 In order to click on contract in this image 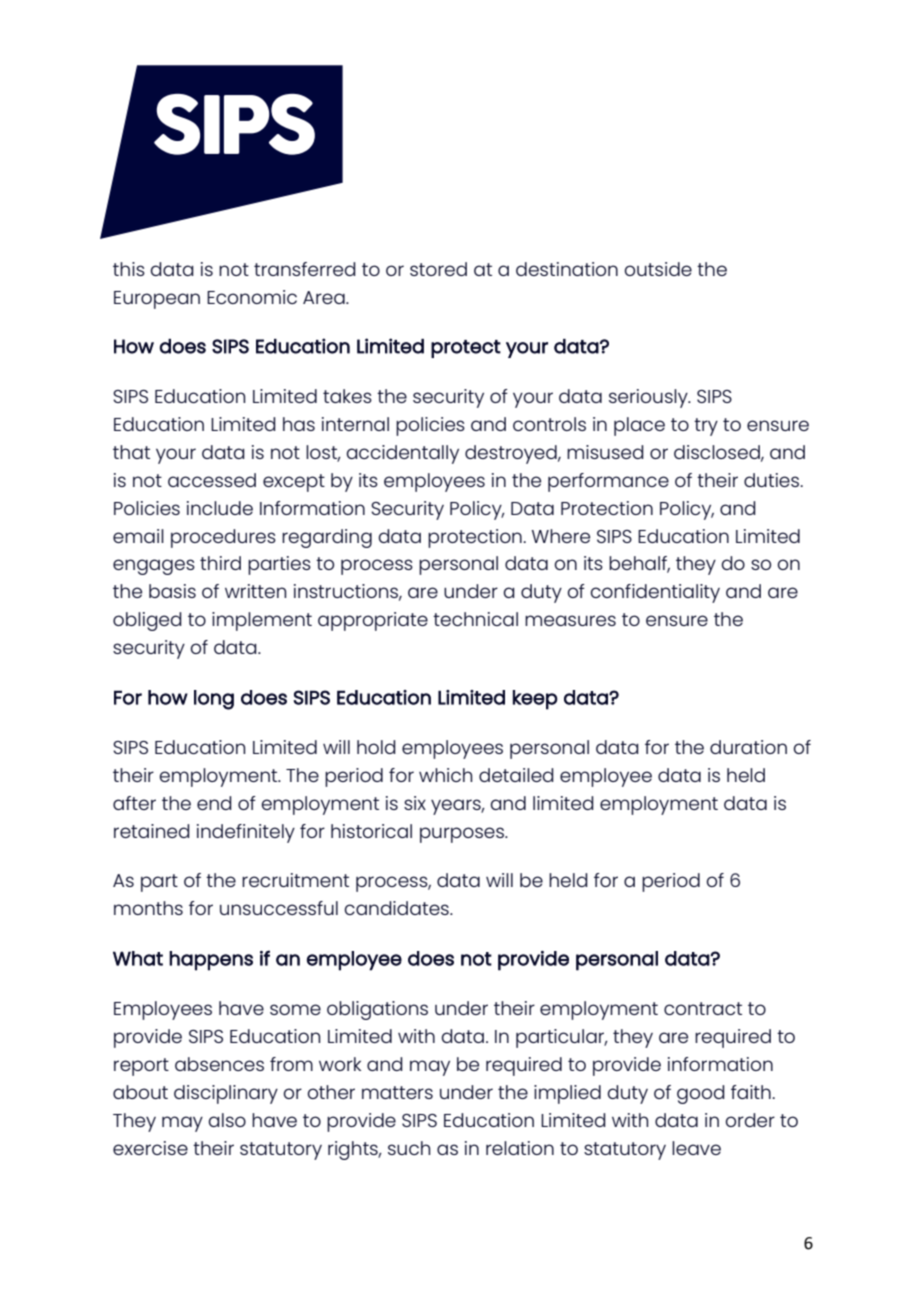, I will do `click(703, 1008)`.
